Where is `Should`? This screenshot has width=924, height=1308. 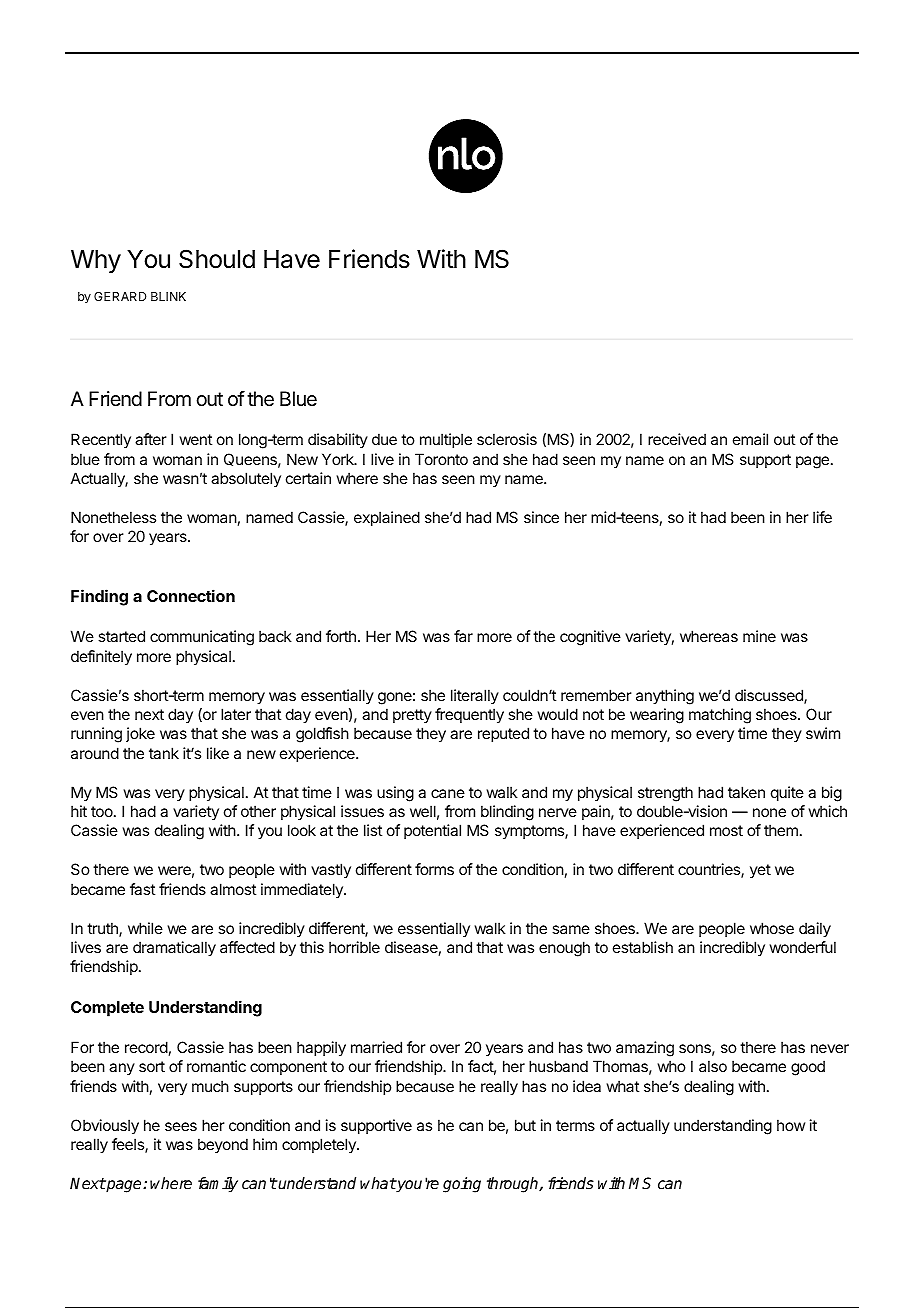
Should is located at coordinates (217, 259).
